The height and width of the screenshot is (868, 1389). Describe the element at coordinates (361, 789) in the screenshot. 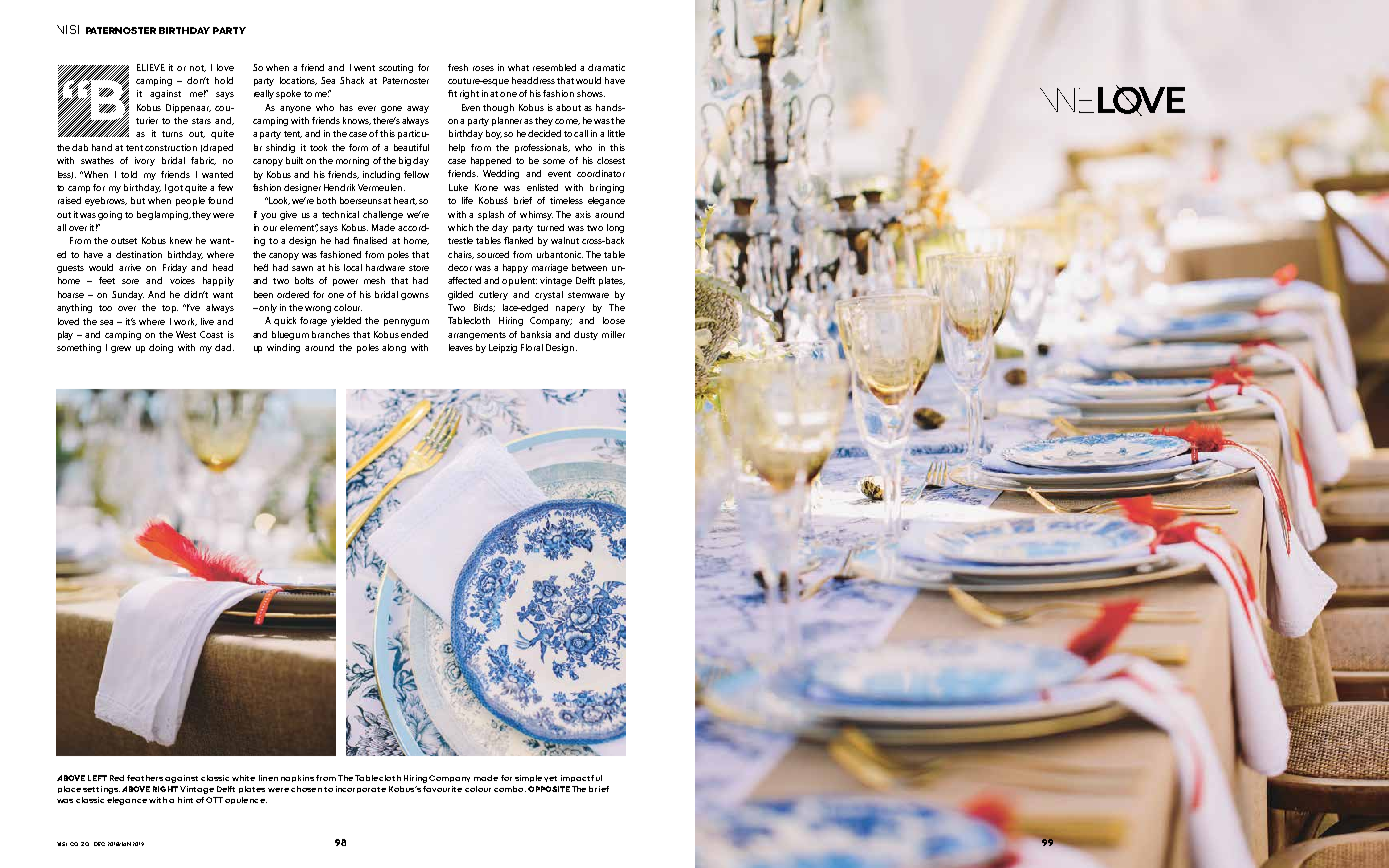

I see `incorporate` at that location.
